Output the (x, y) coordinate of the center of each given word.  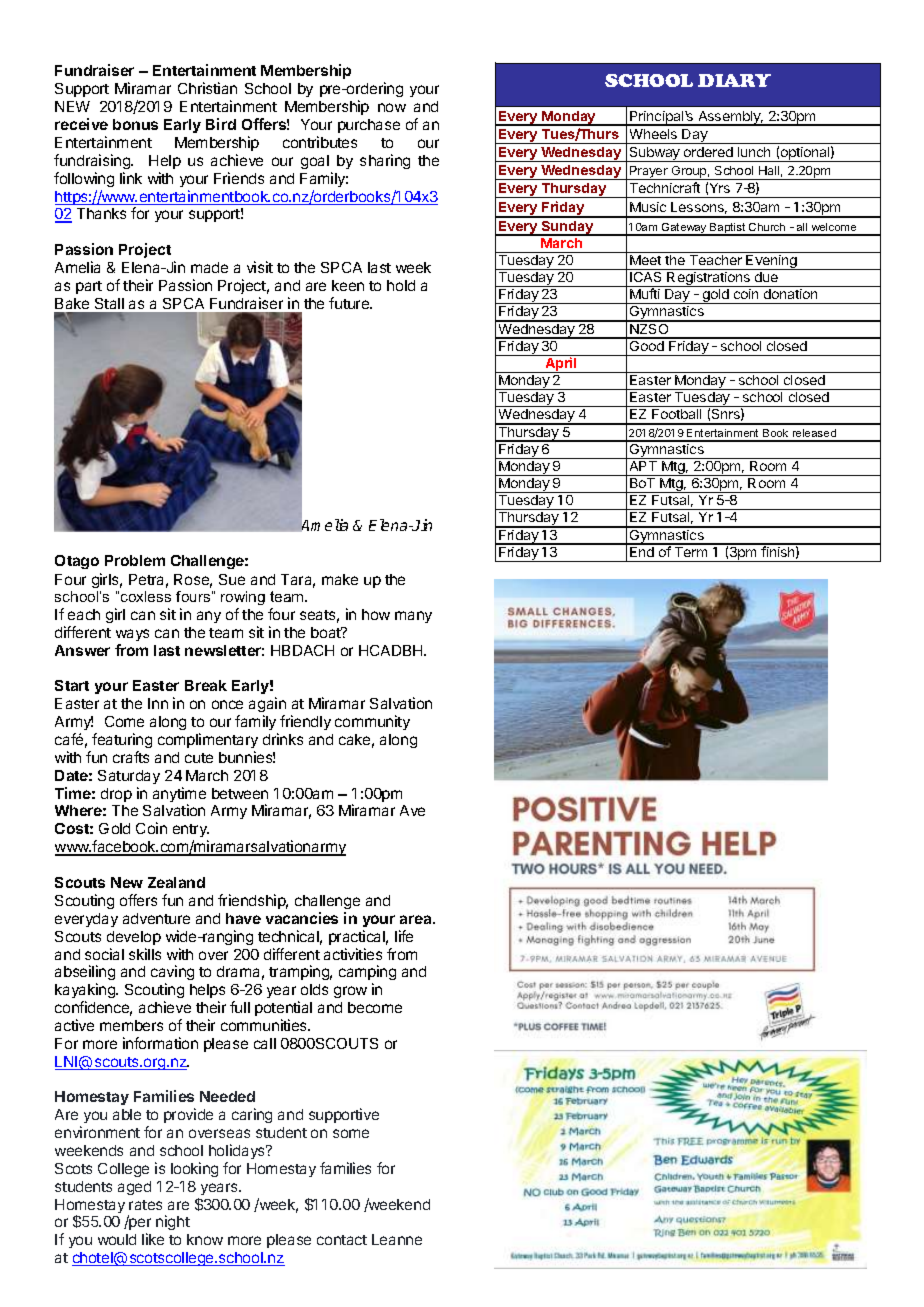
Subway (655, 154)
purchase (369, 126)
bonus (135, 124)
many (413, 617)
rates (145, 1205)
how (376, 614)
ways (132, 635)
